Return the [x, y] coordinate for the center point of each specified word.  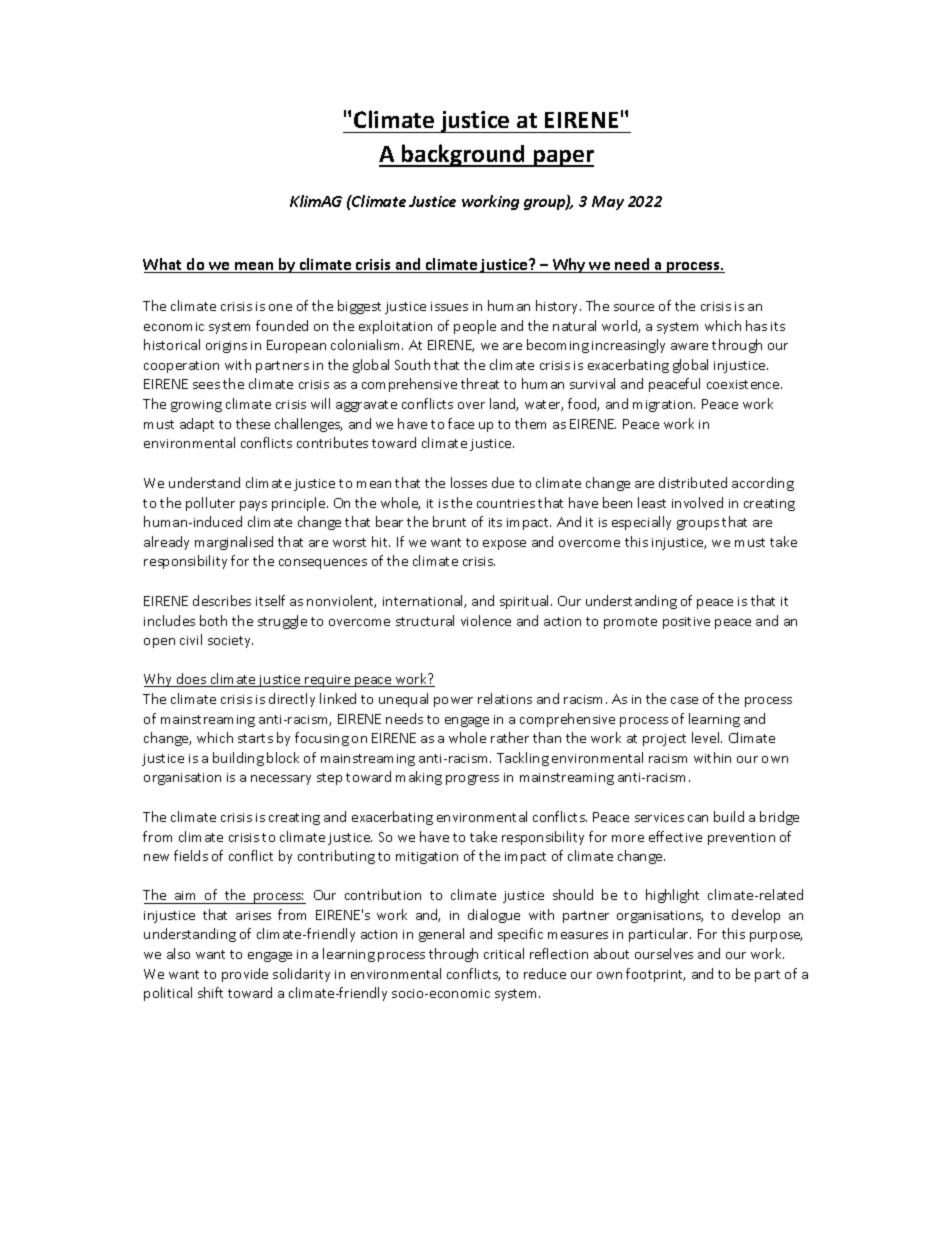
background [463, 155]
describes [222, 600]
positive [686, 623]
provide [245, 975]
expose [504, 545]
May [608, 203]
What [164, 265]
